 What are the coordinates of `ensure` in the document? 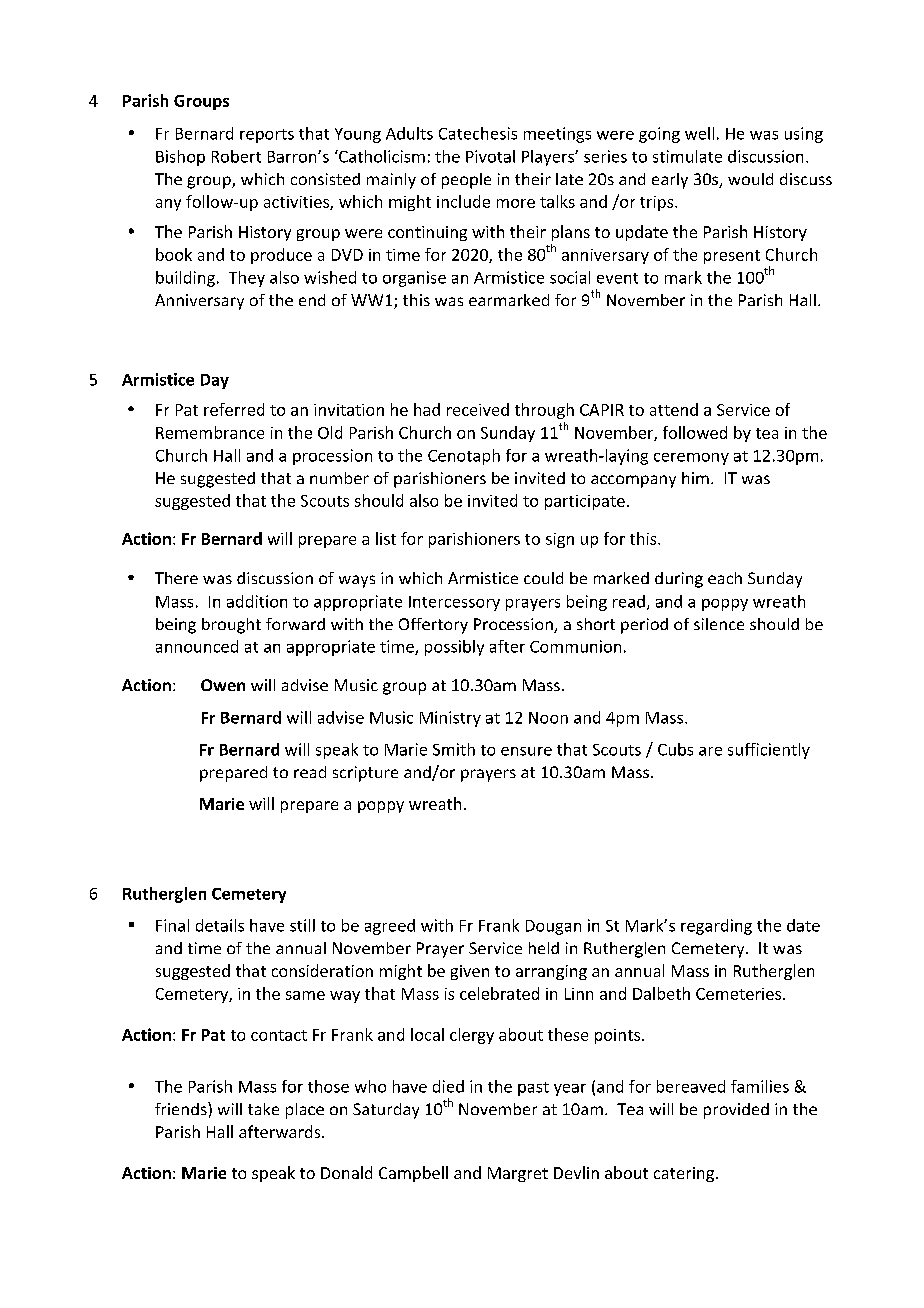 It's located at (526, 751).
